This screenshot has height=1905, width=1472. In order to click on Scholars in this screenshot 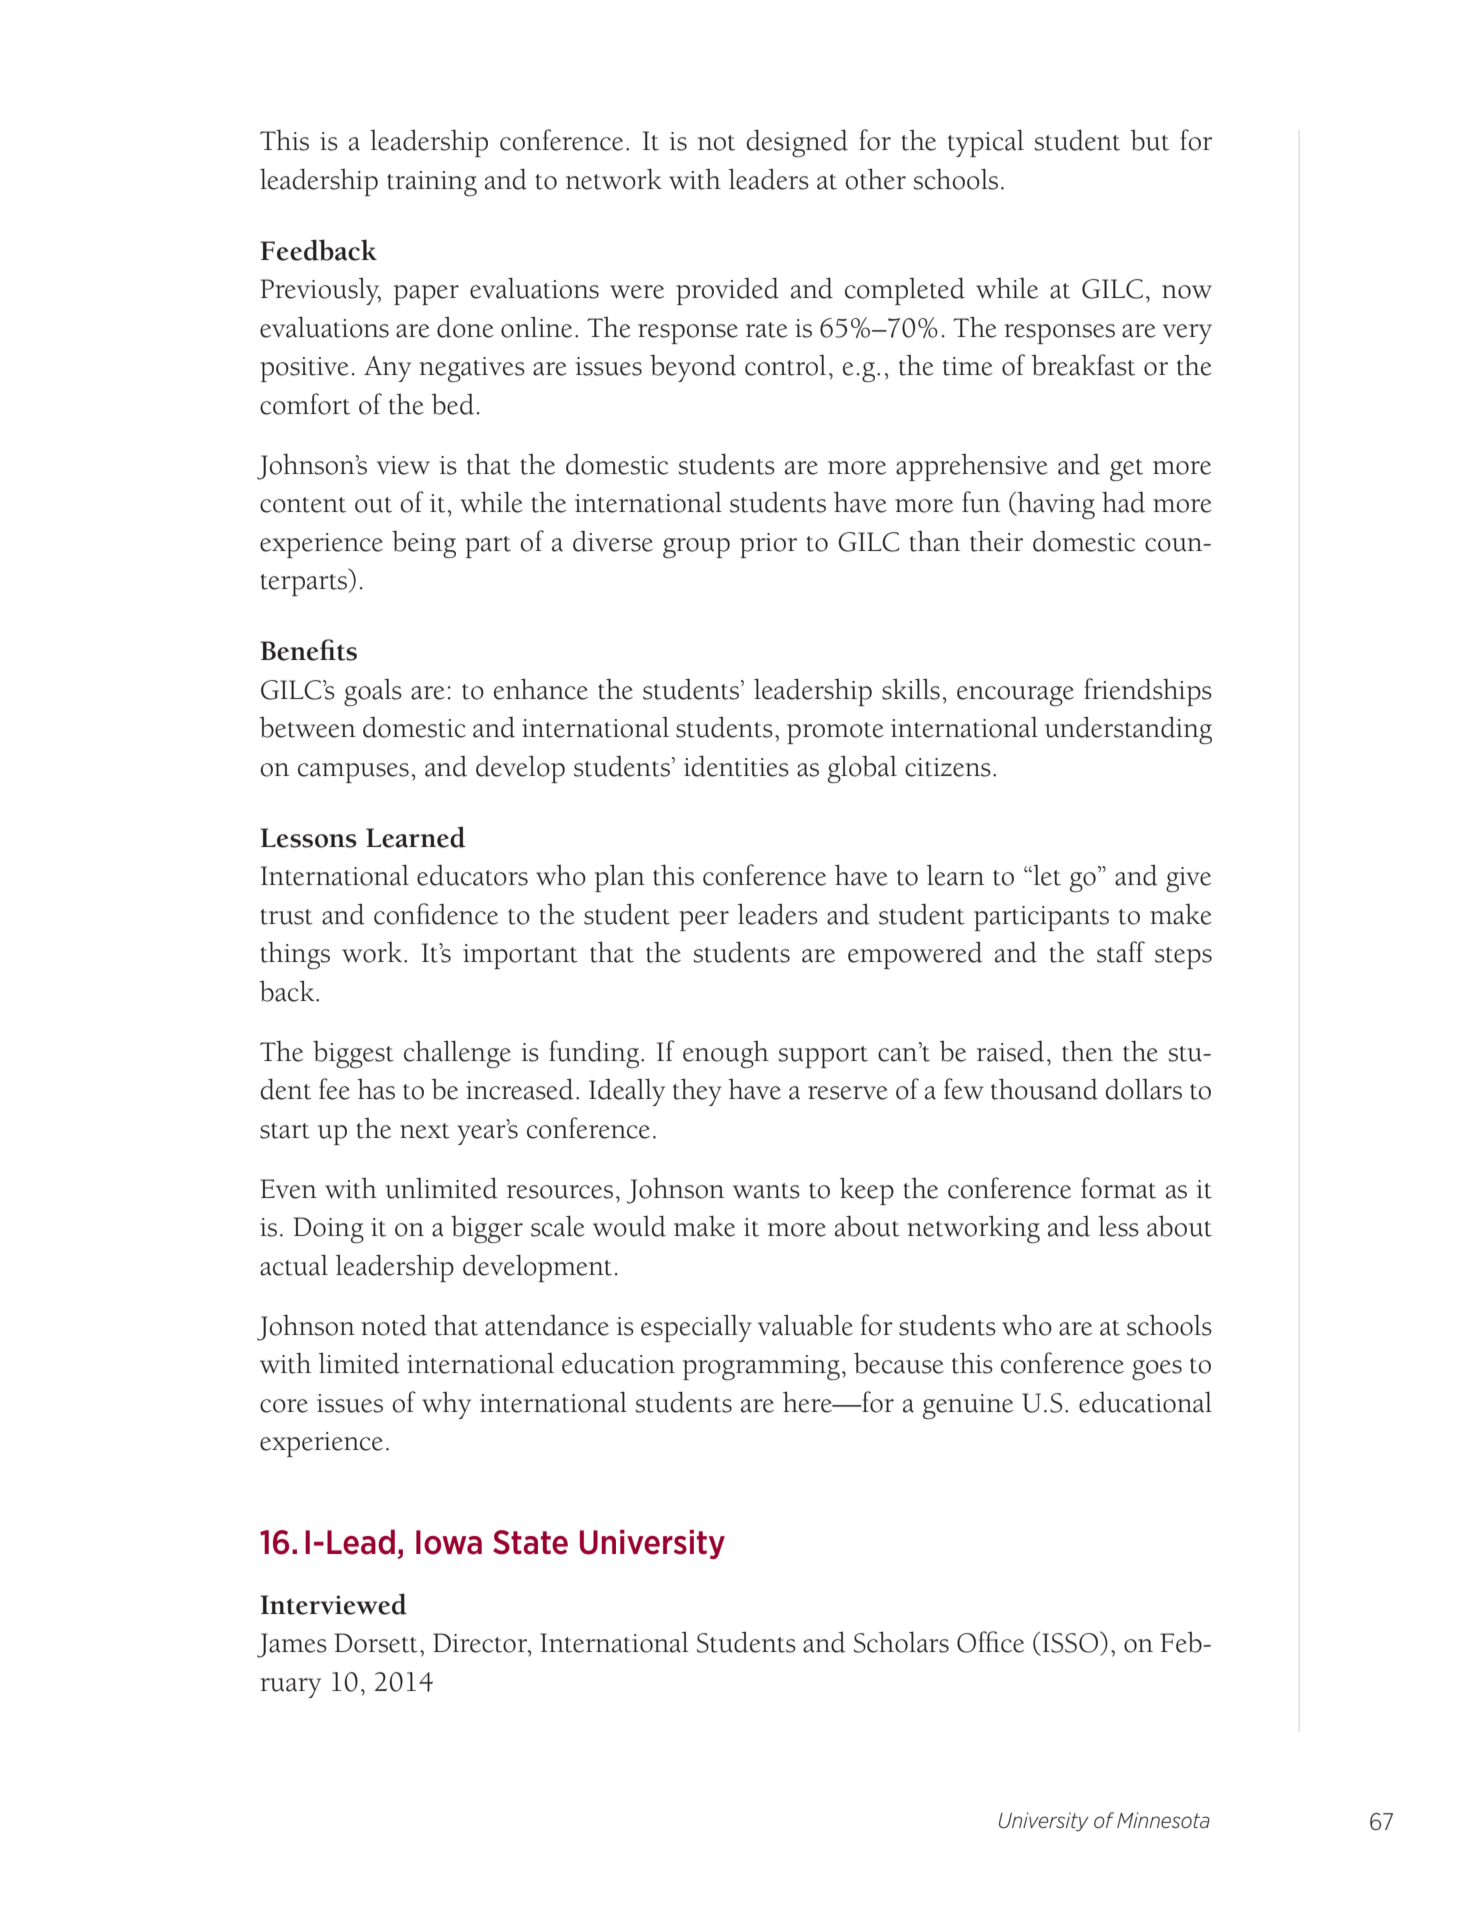, I will do `click(901, 1642)`.
